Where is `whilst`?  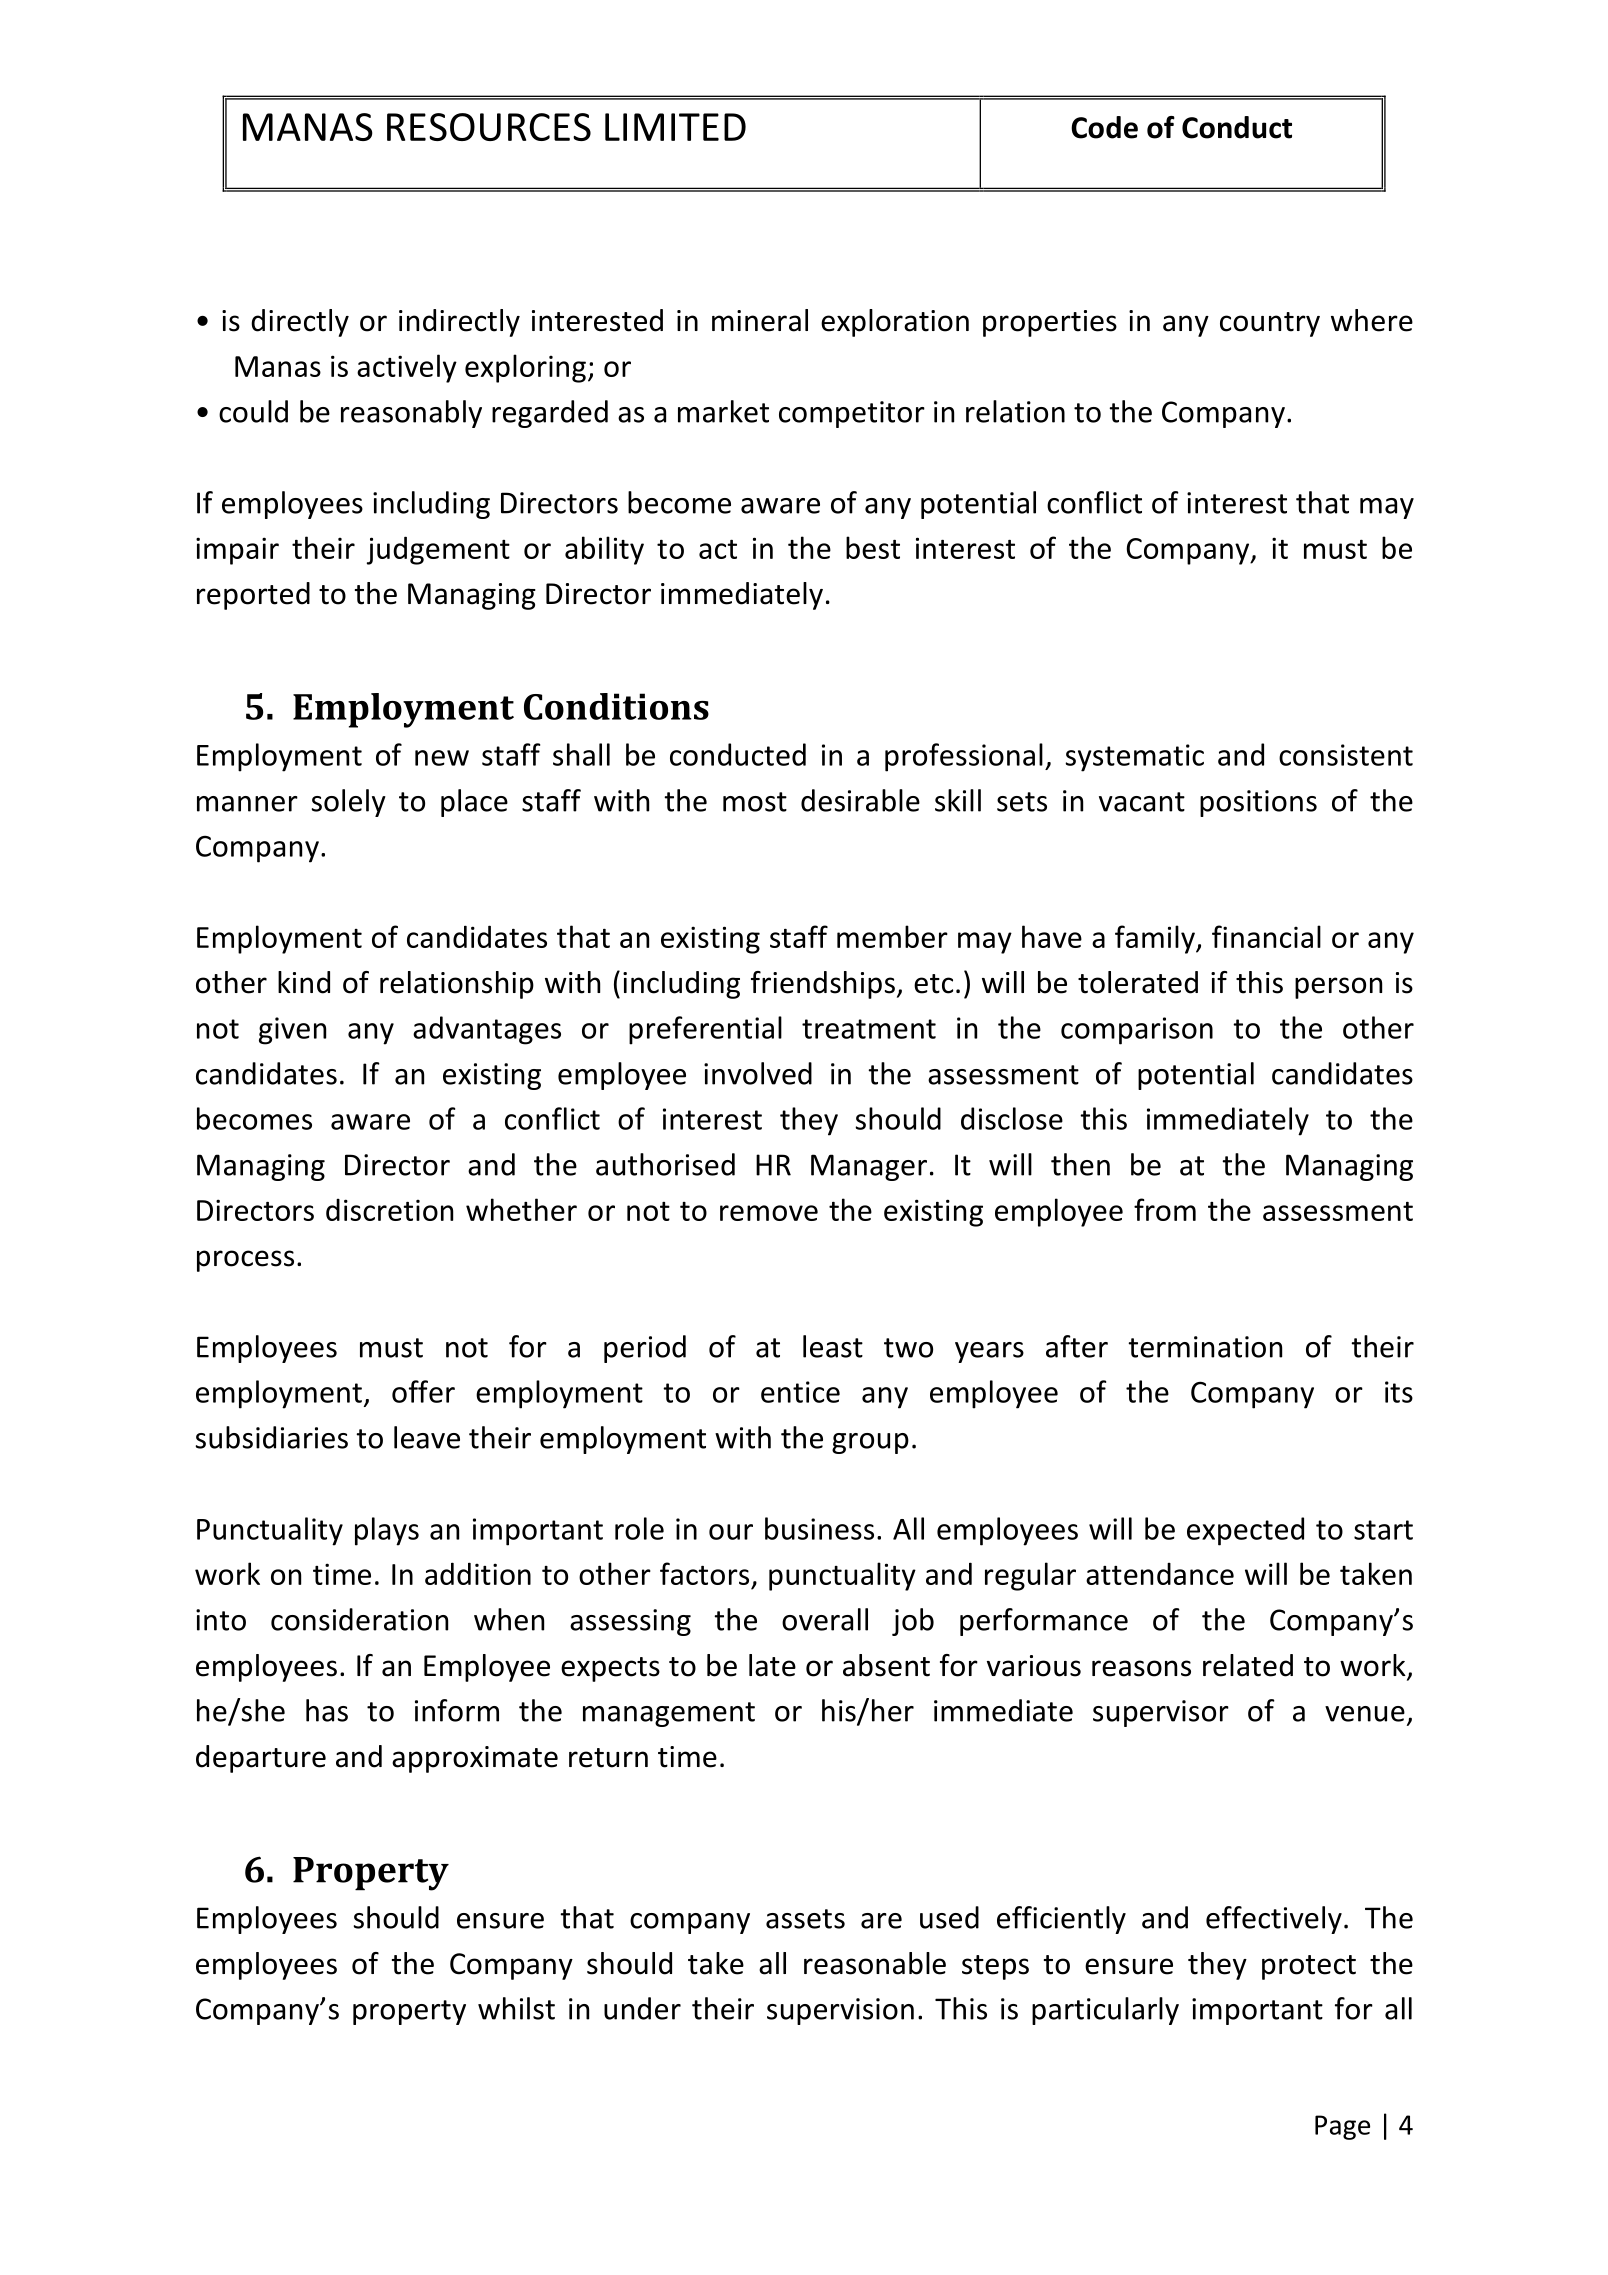 whilst is located at coordinates (516, 2008).
